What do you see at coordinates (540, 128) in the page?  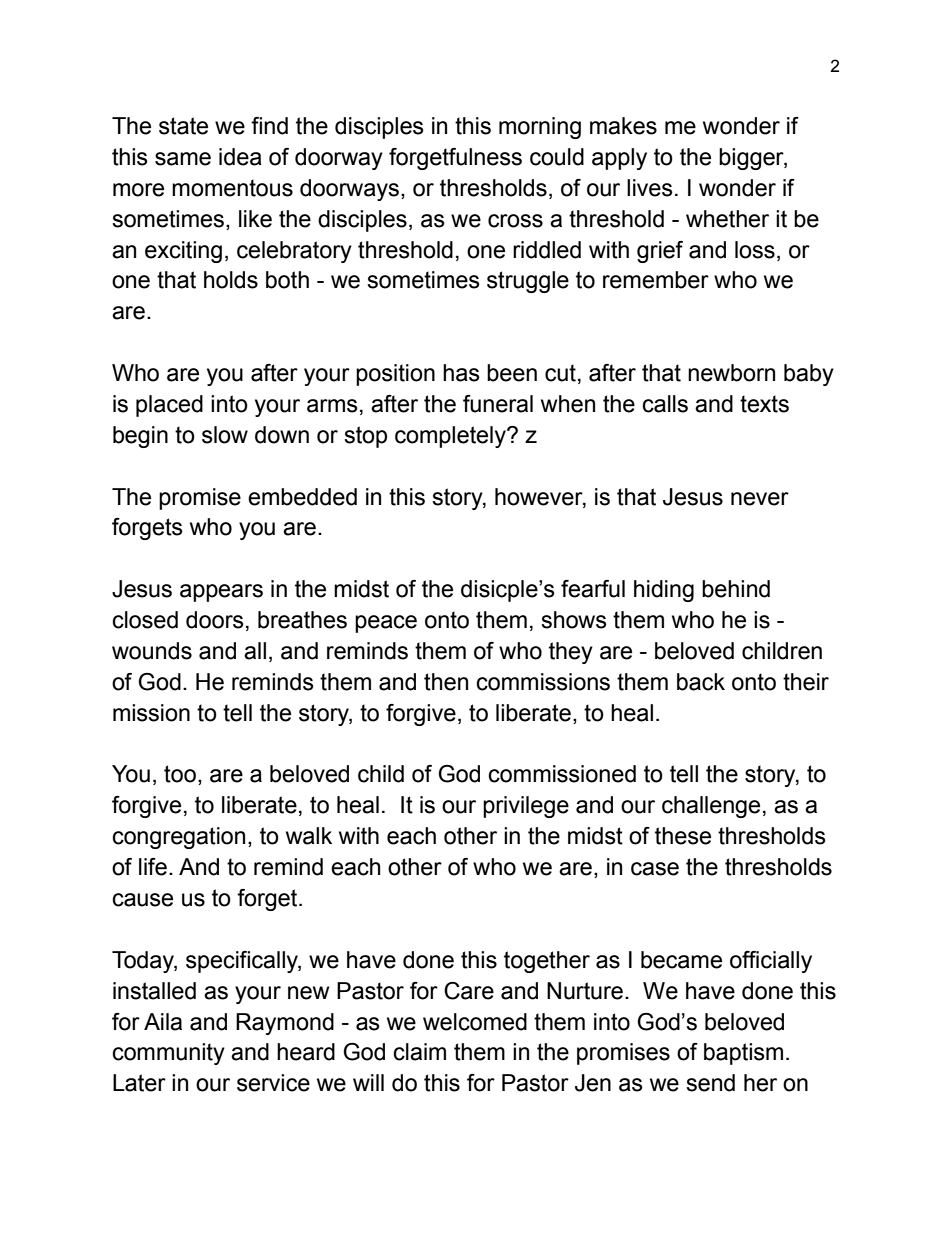 I see `morning` at bounding box center [540, 128].
